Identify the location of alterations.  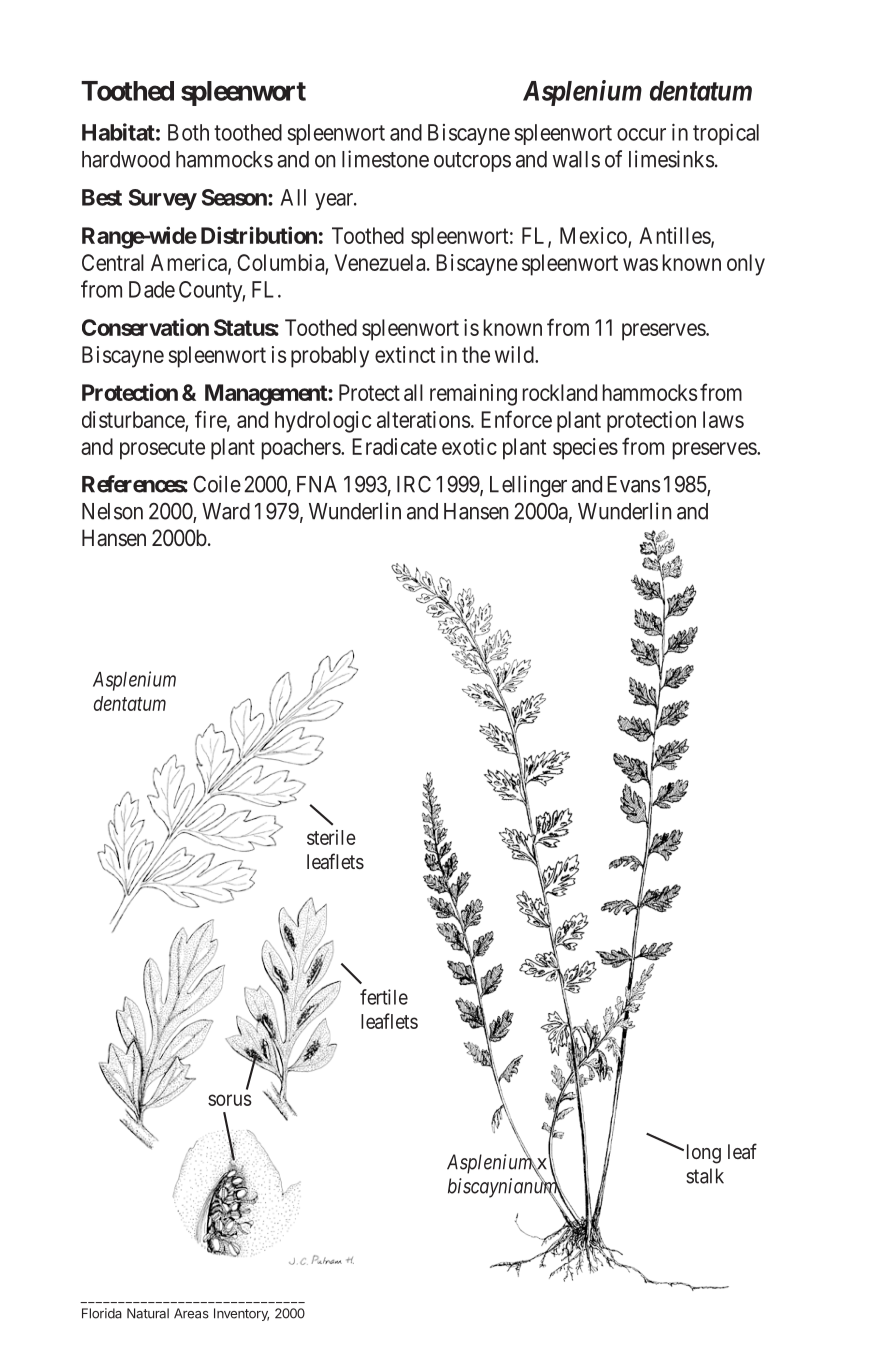
(423, 419).
